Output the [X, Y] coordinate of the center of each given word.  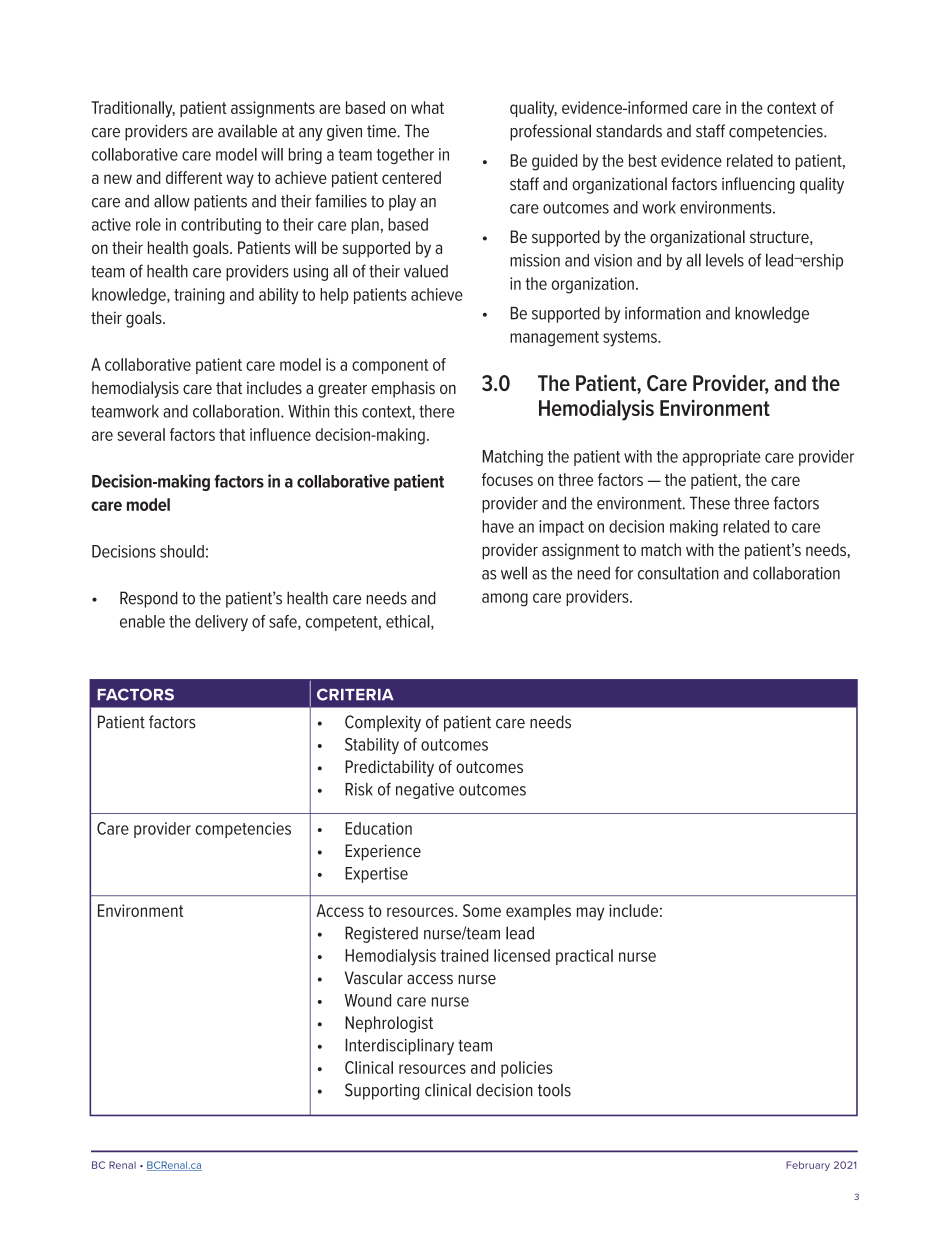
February [808, 1166]
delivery [221, 623]
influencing [758, 185]
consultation [678, 573]
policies [527, 1069]
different [194, 177]
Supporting [382, 1091]
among [505, 600]
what [427, 107]
